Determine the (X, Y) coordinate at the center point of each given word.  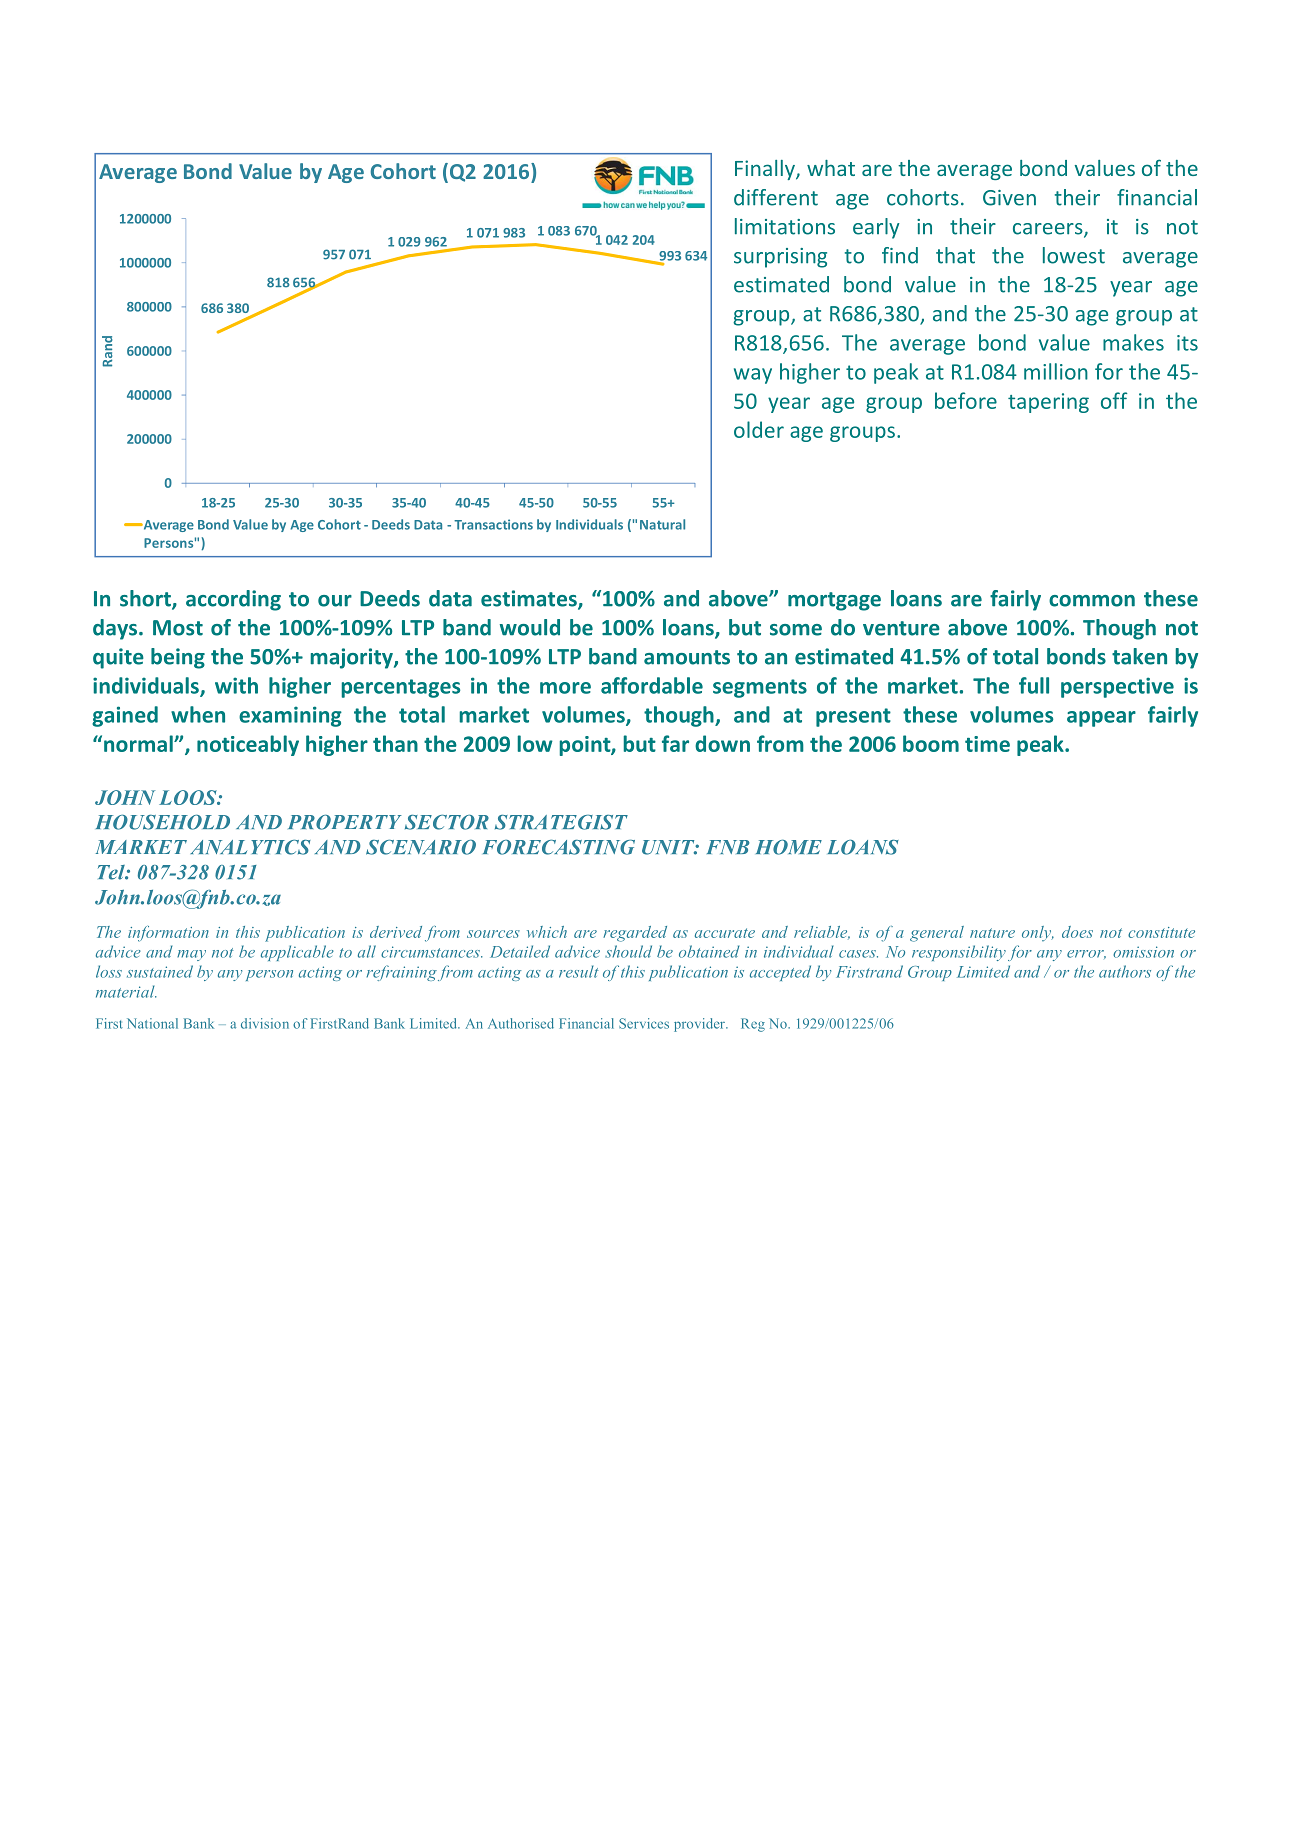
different (776, 197)
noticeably (248, 745)
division (265, 1023)
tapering (1048, 403)
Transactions (493, 524)
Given (1009, 198)
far (675, 743)
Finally (766, 170)
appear (1101, 719)
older (759, 429)
